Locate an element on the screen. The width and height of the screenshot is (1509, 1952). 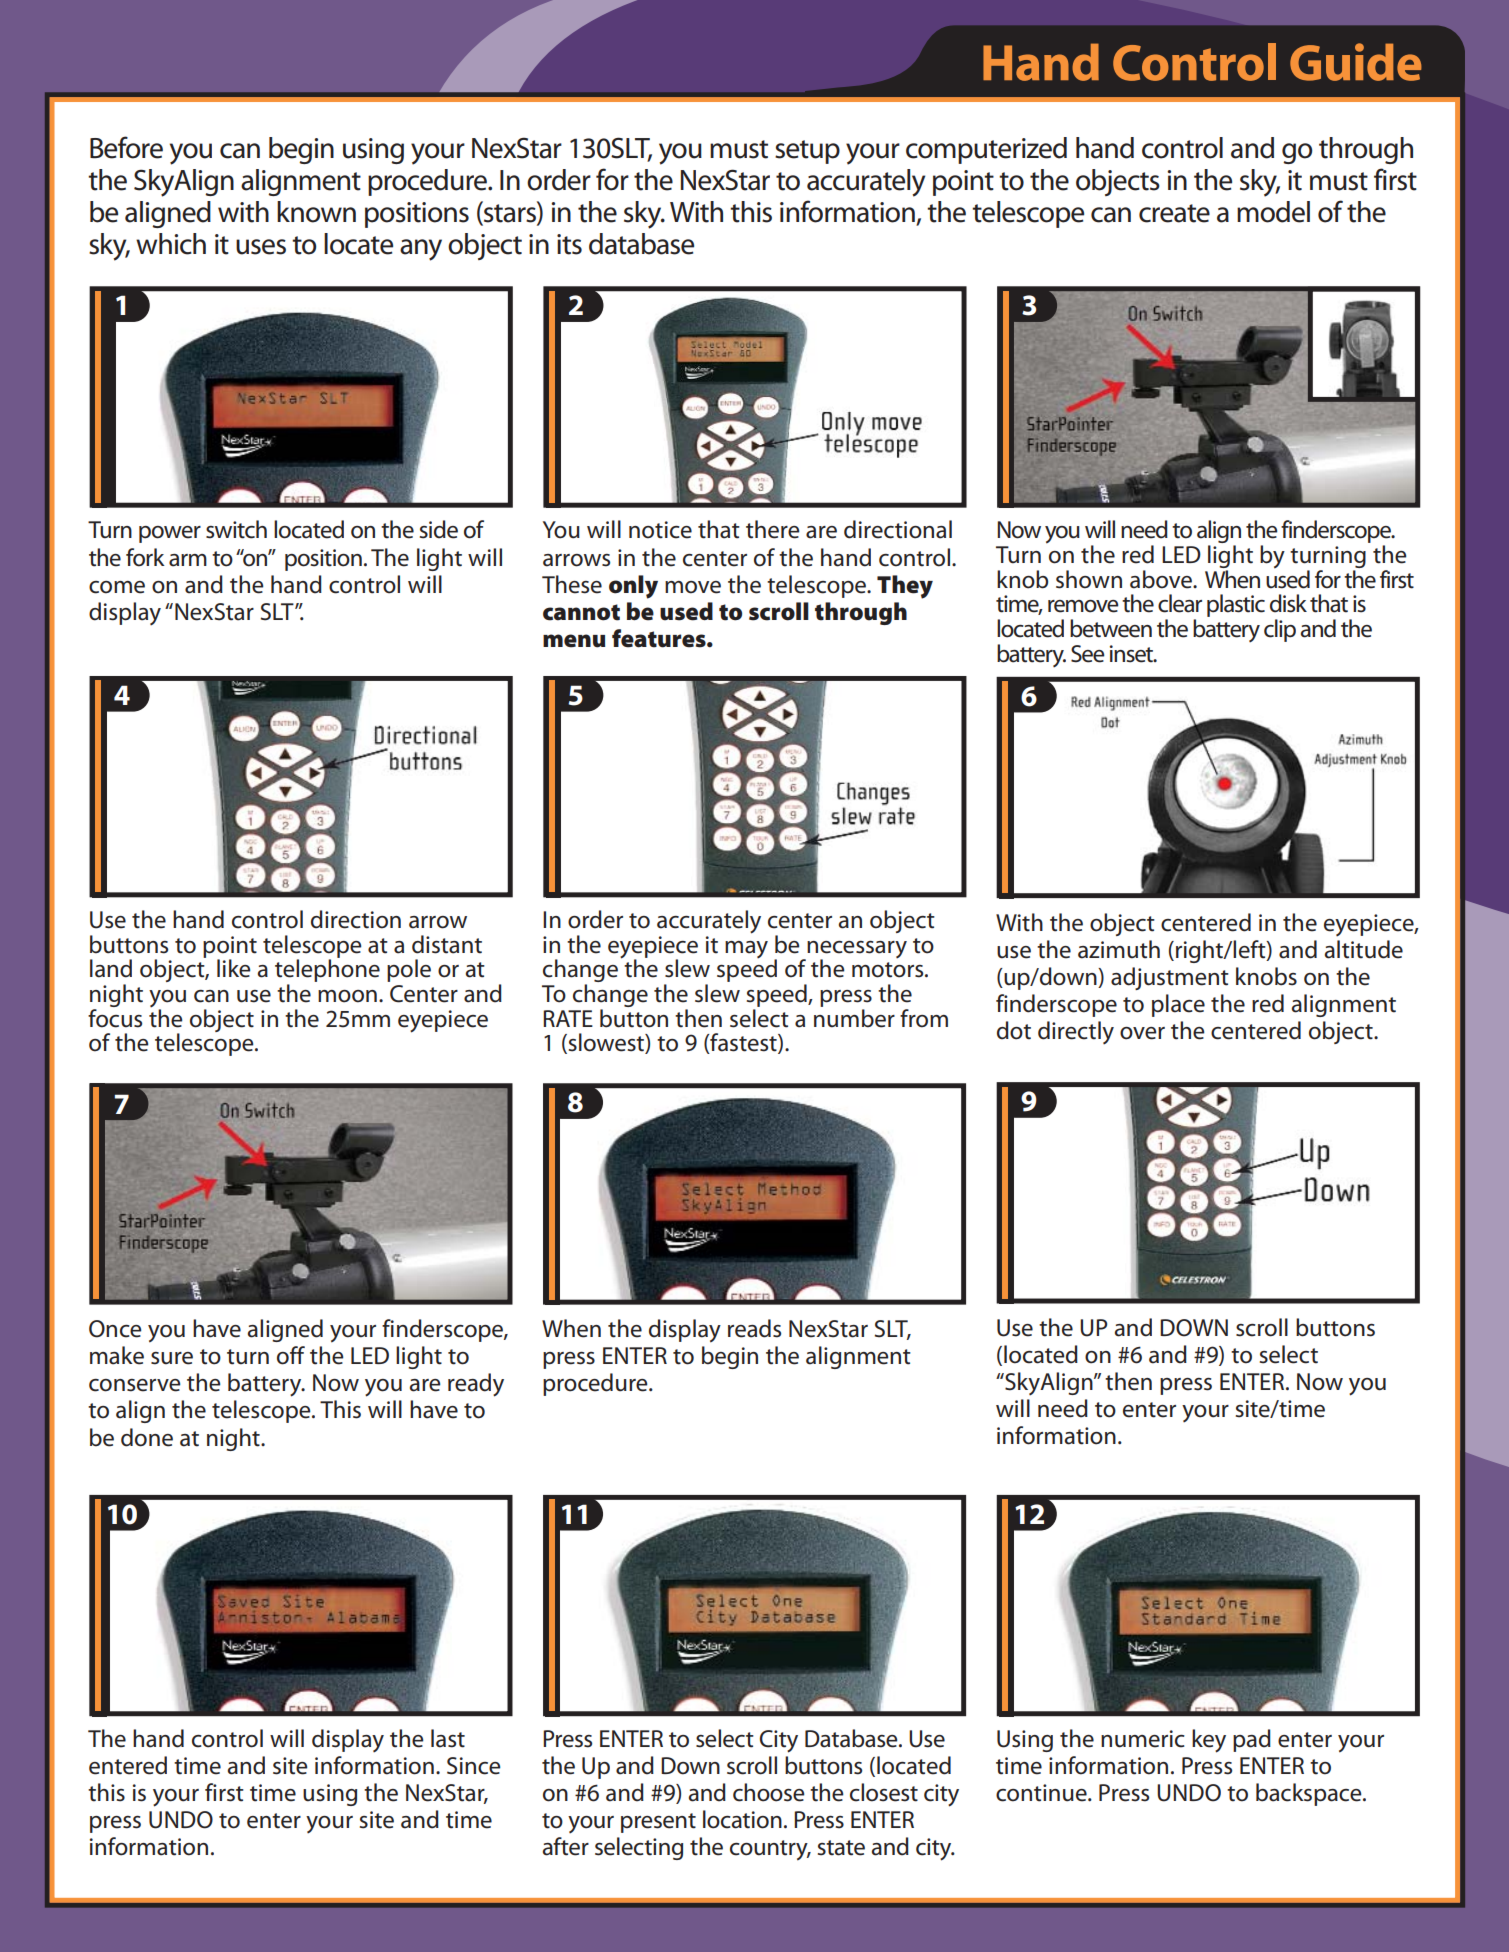
choose is located at coordinates (769, 1792).
